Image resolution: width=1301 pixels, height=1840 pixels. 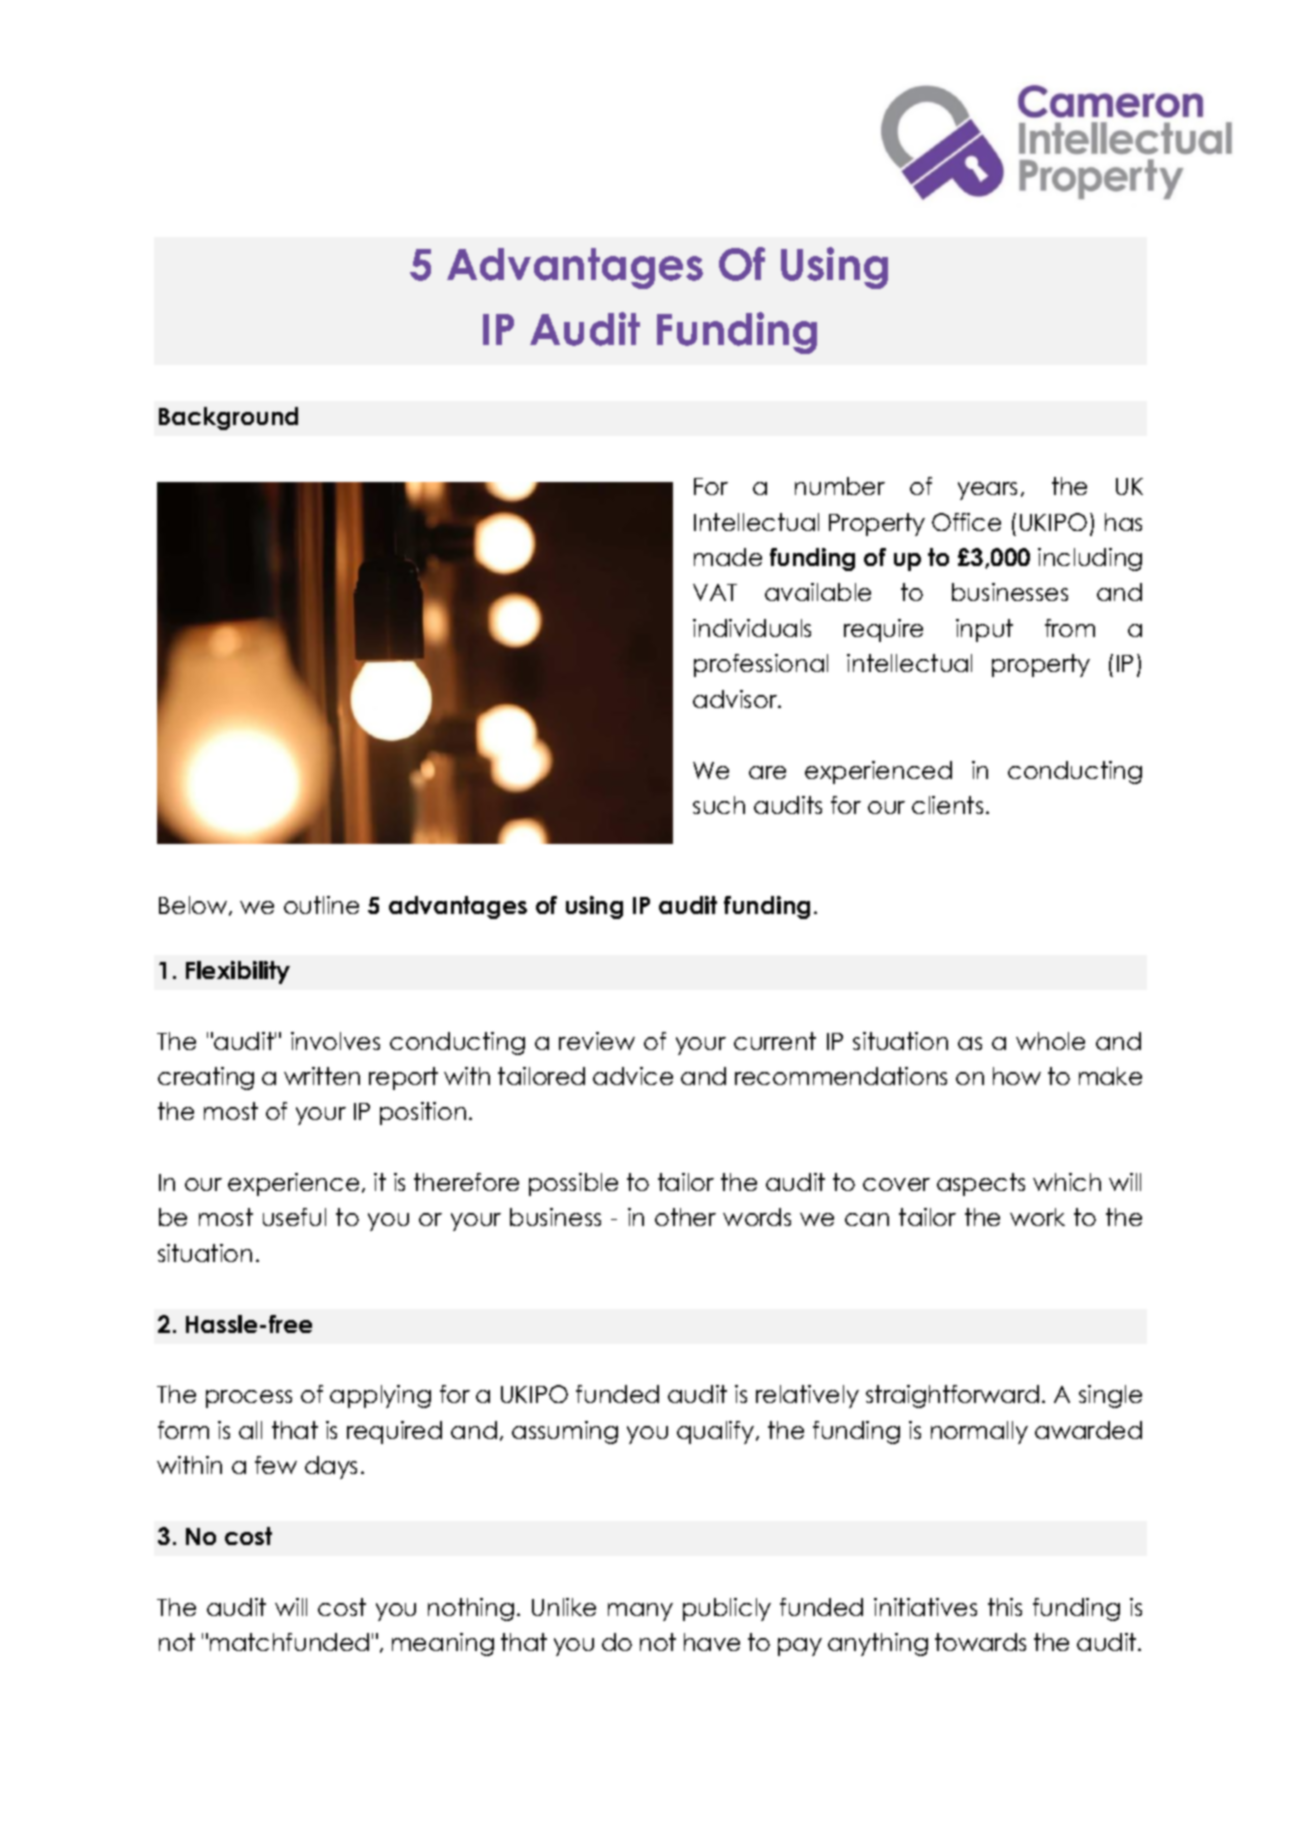 I want to click on made, so click(x=728, y=557).
